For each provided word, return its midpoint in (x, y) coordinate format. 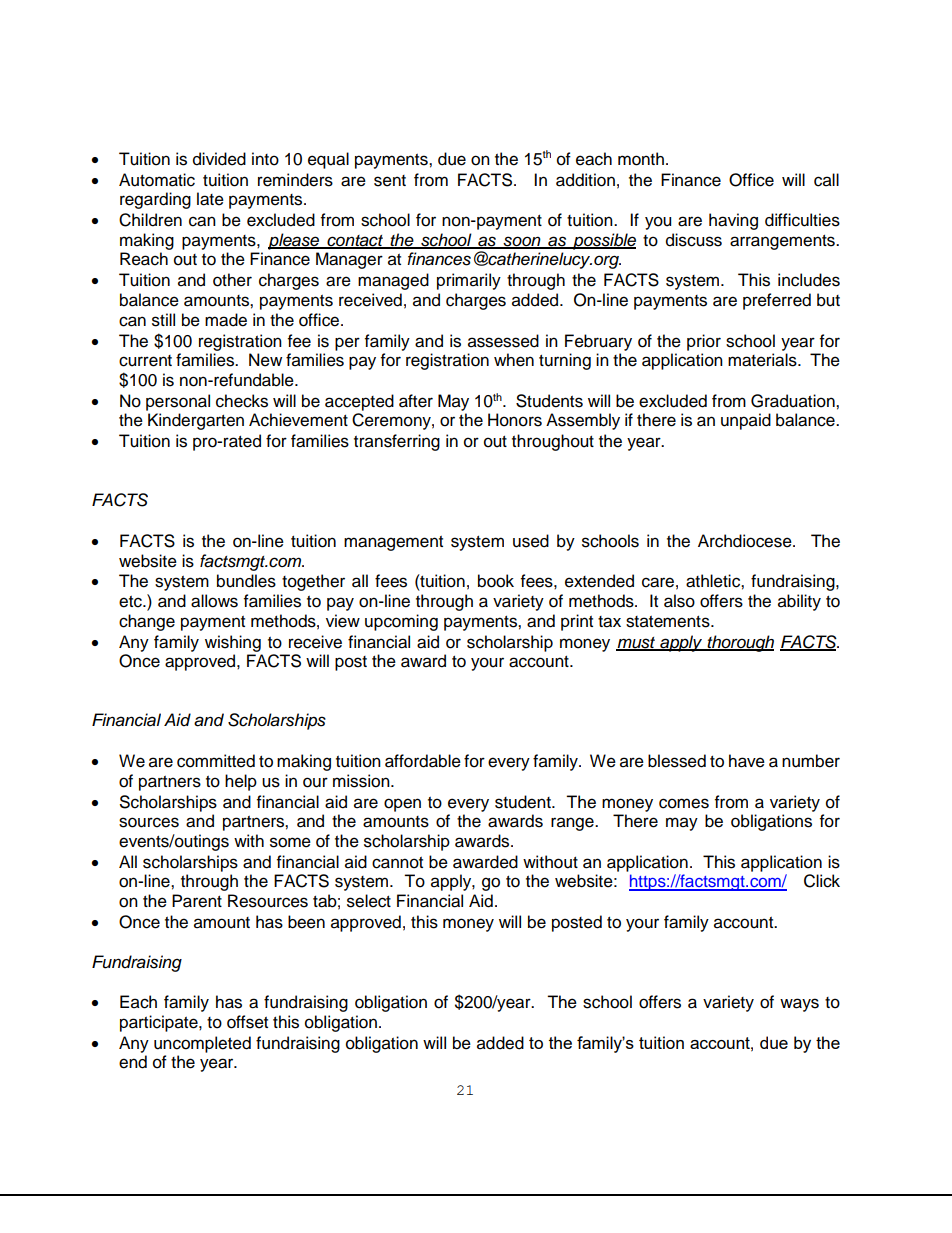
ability (799, 602)
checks (242, 401)
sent (390, 181)
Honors (515, 420)
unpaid (746, 421)
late (210, 199)
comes (684, 803)
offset (247, 1022)
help (241, 782)
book (496, 581)
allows (214, 601)
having (733, 221)
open (402, 805)
